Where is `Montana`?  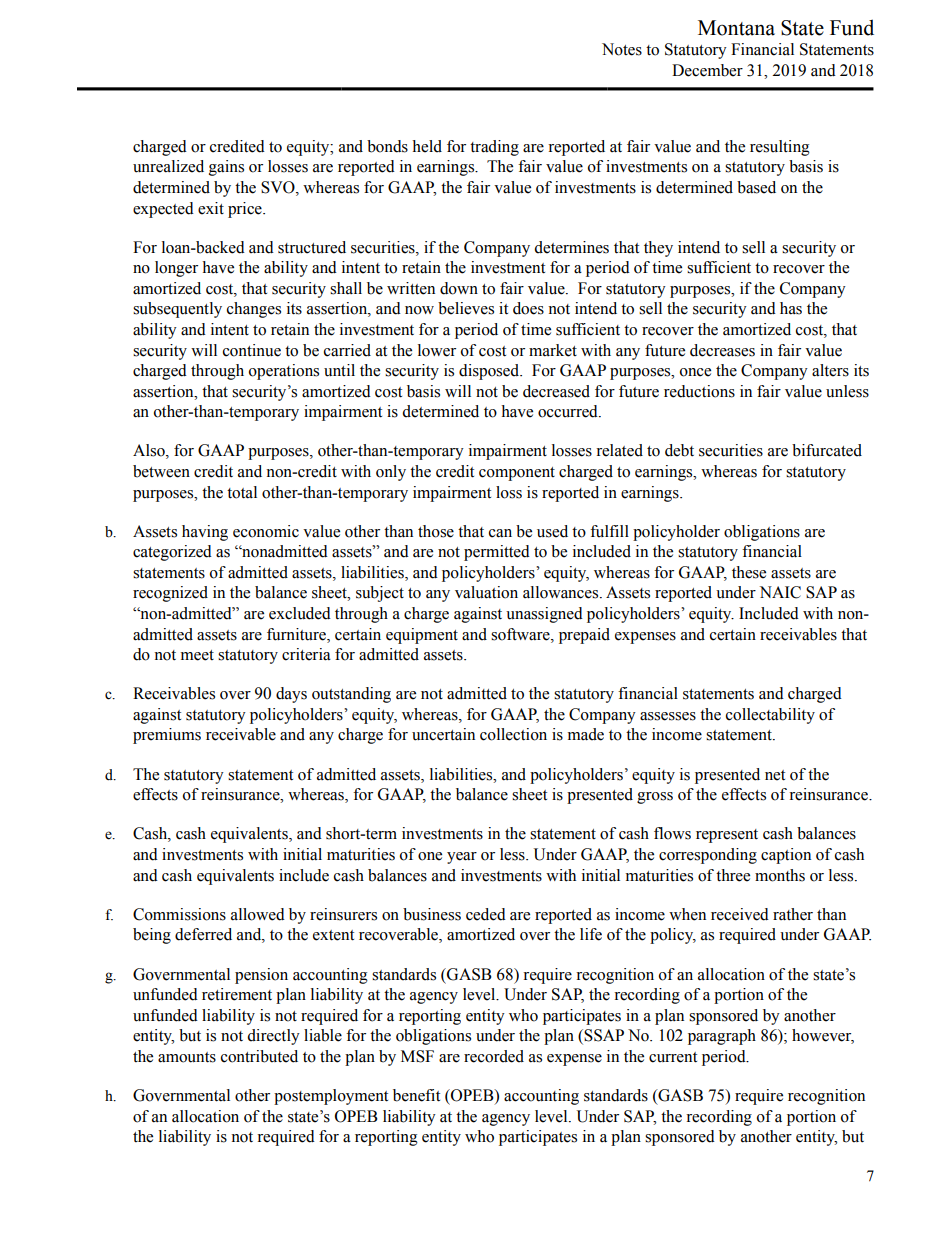
Montana is located at coordinates (736, 28).
